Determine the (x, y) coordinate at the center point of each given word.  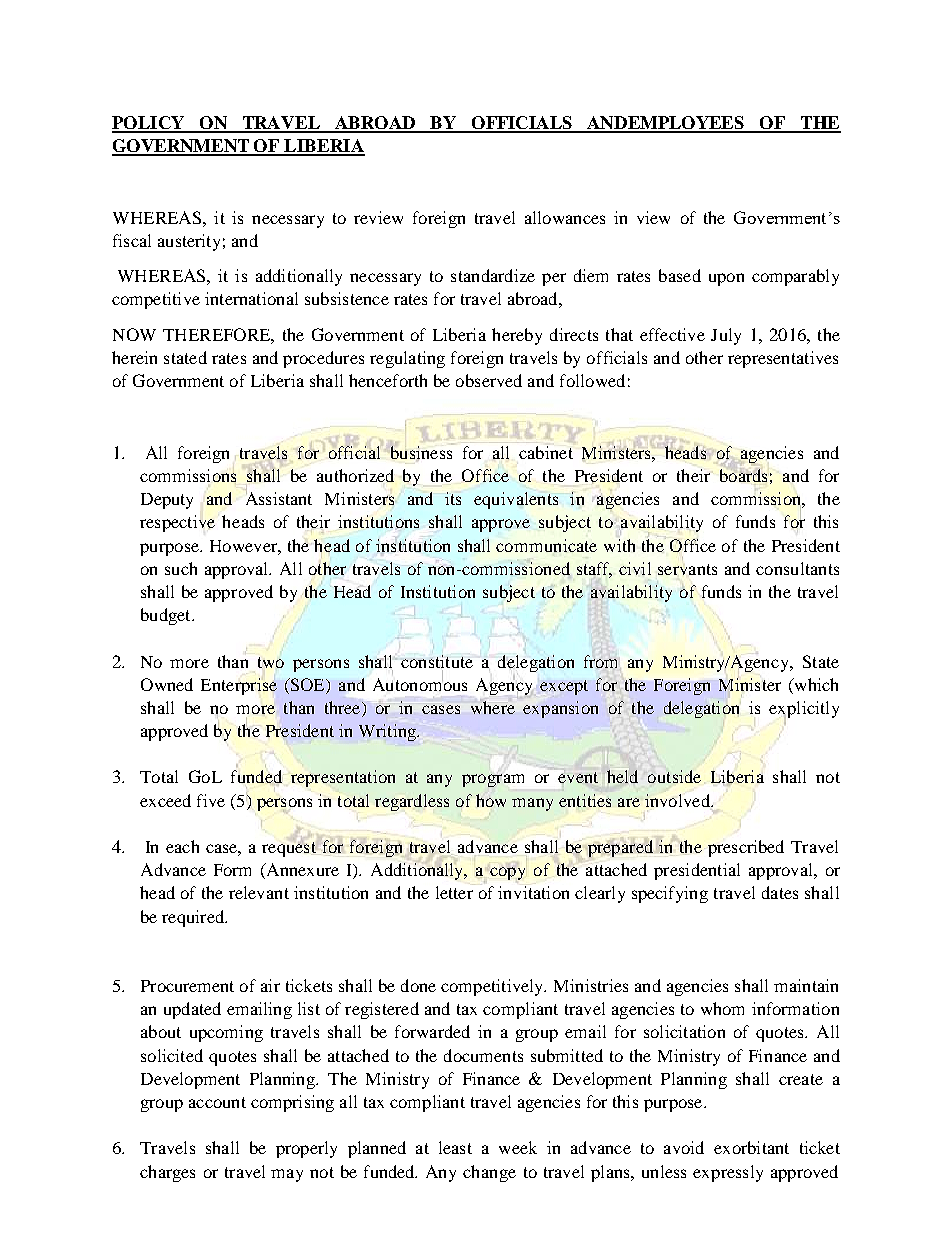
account (217, 1102)
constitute (437, 661)
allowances (565, 217)
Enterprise (239, 686)
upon (726, 279)
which (815, 684)
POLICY (149, 124)
